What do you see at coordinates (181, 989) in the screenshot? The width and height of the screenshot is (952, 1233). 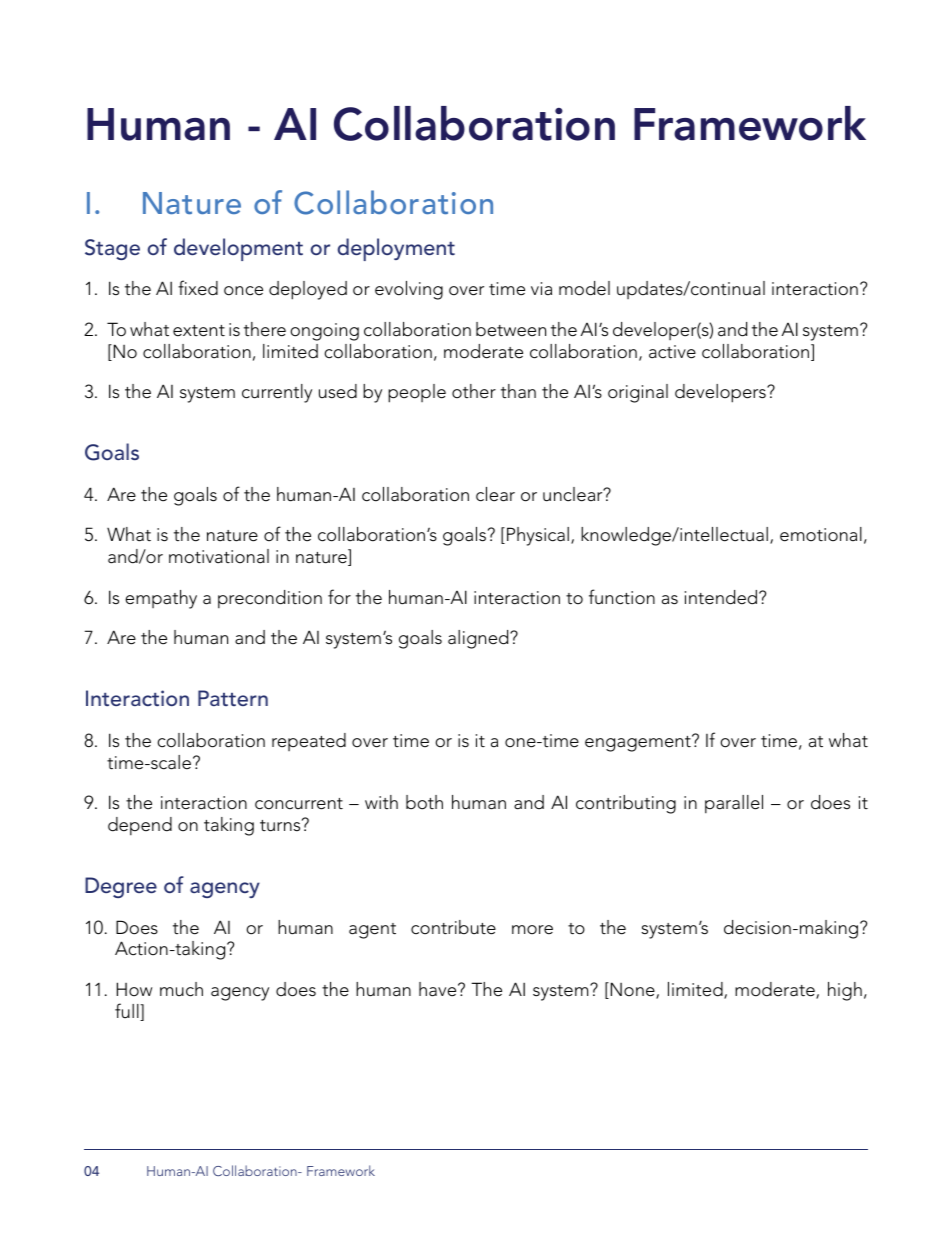 I see `much` at bounding box center [181, 989].
